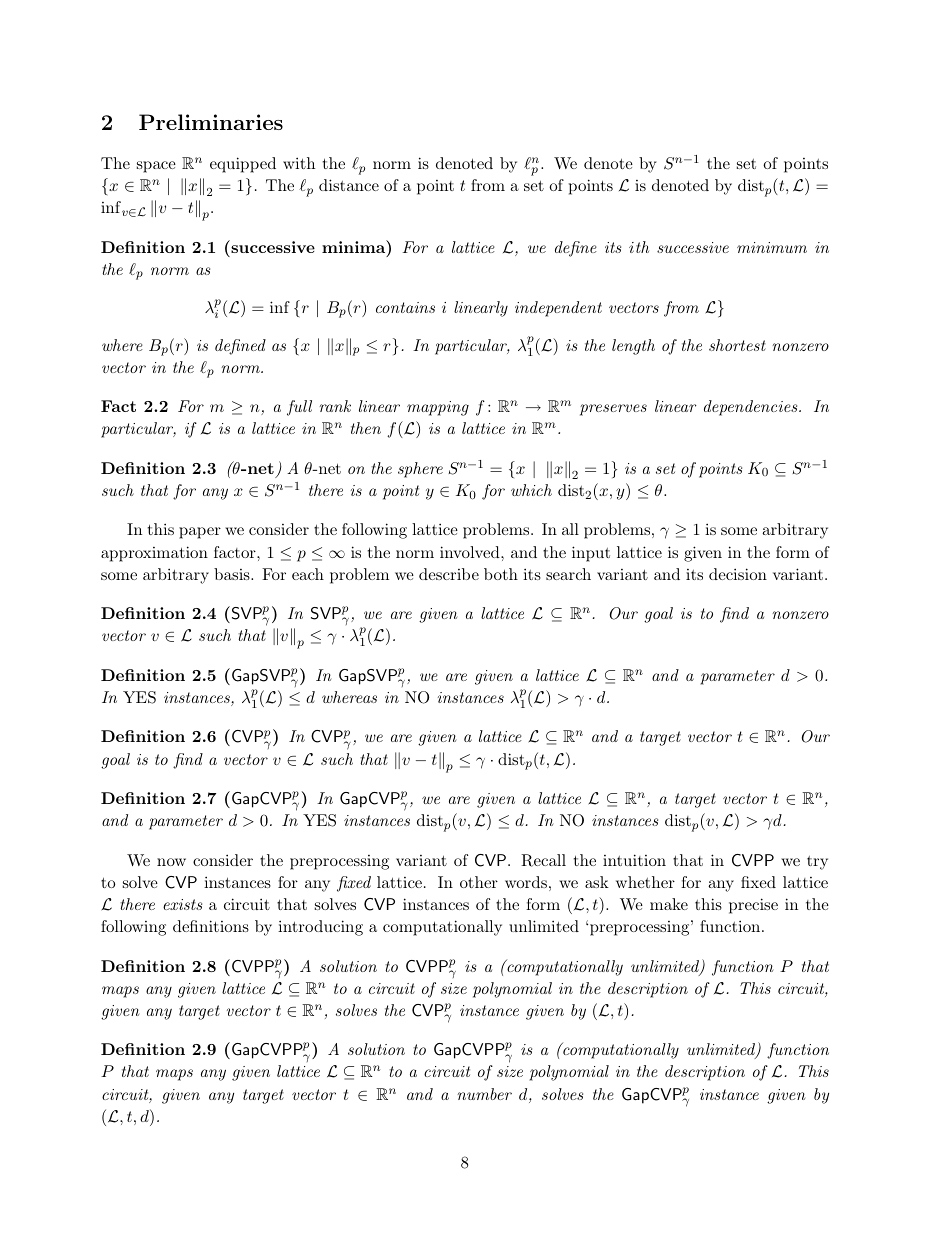 The width and height of the document is (952, 1233). Describe the element at coordinates (243, 165) in the document. I see `equipped` at that location.
